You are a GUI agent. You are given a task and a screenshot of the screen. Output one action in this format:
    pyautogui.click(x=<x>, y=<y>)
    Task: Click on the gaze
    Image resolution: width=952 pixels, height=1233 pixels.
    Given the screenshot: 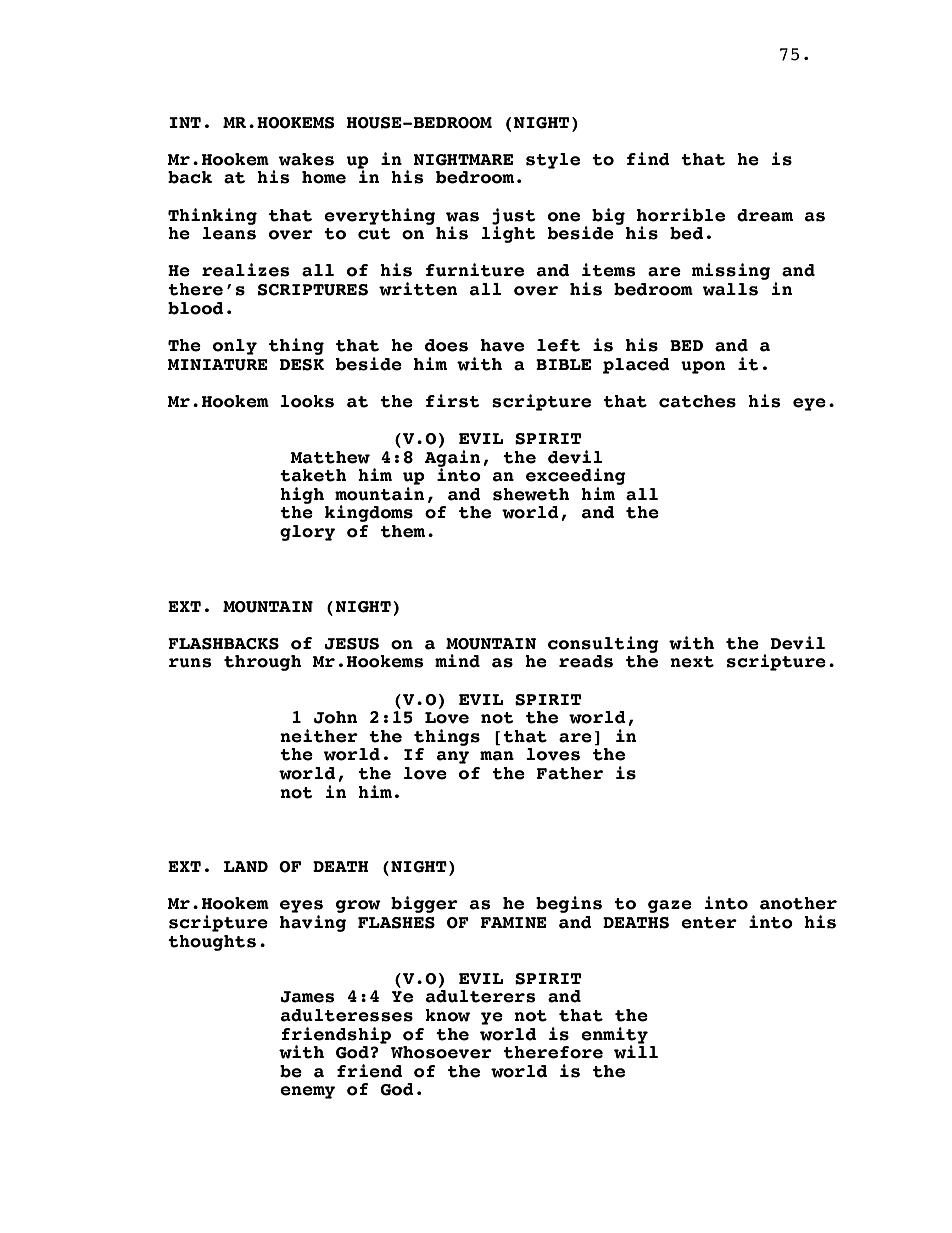 What is the action you would take?
    pyautogui.click(x=670, y=906)
